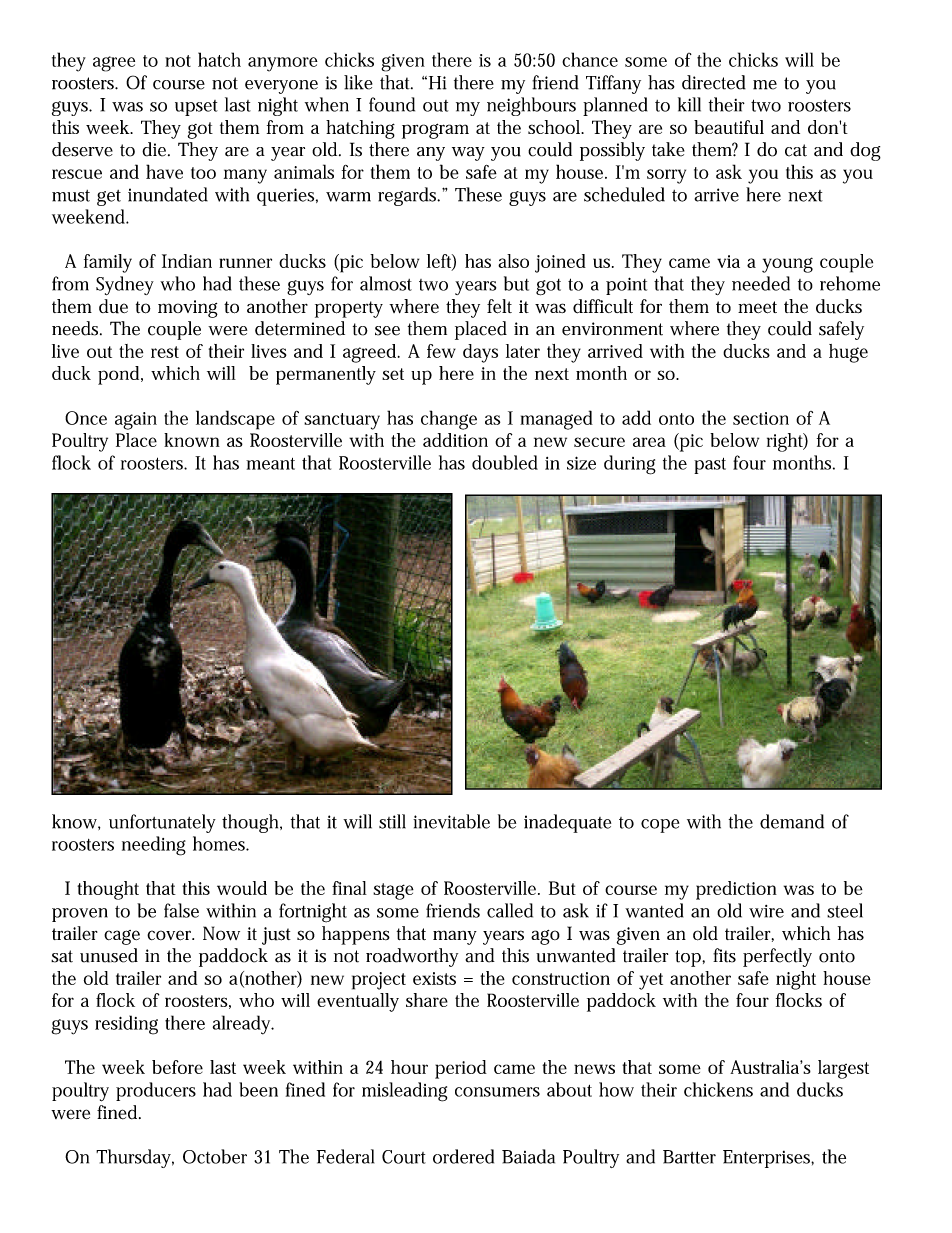 Image resolution: width=952 pixels, height=1233 pixels. I want to click on upset, so click(196, 108).
